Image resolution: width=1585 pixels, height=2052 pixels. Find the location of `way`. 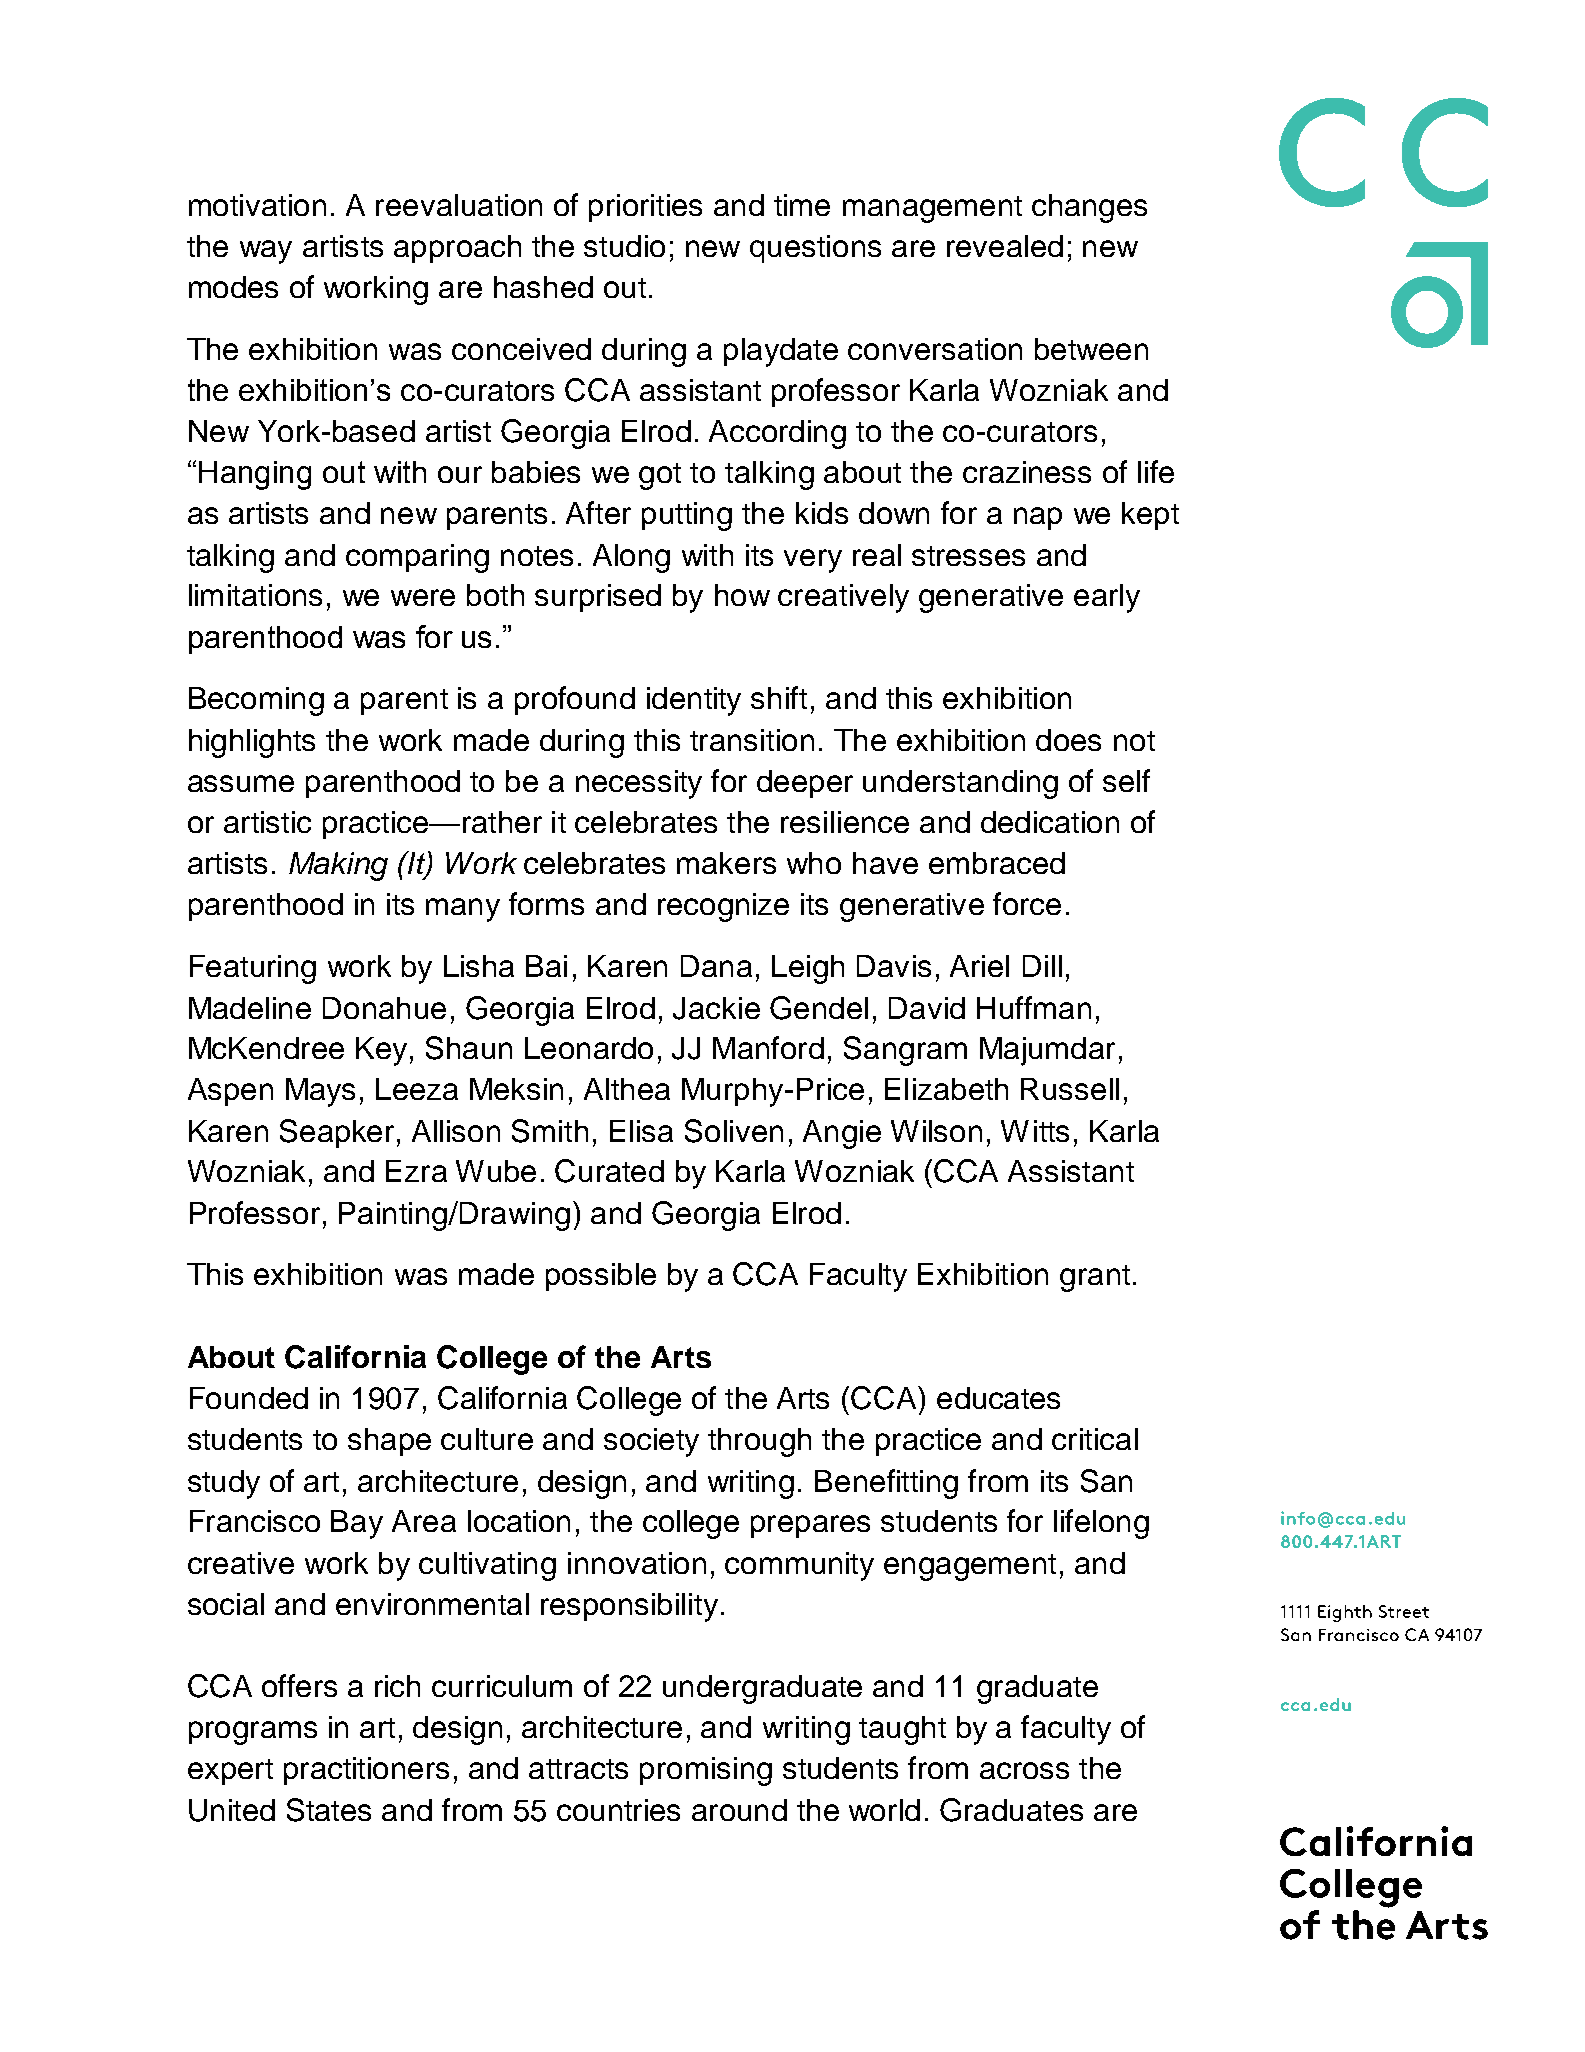

way is located at coordinates (266, 252).
